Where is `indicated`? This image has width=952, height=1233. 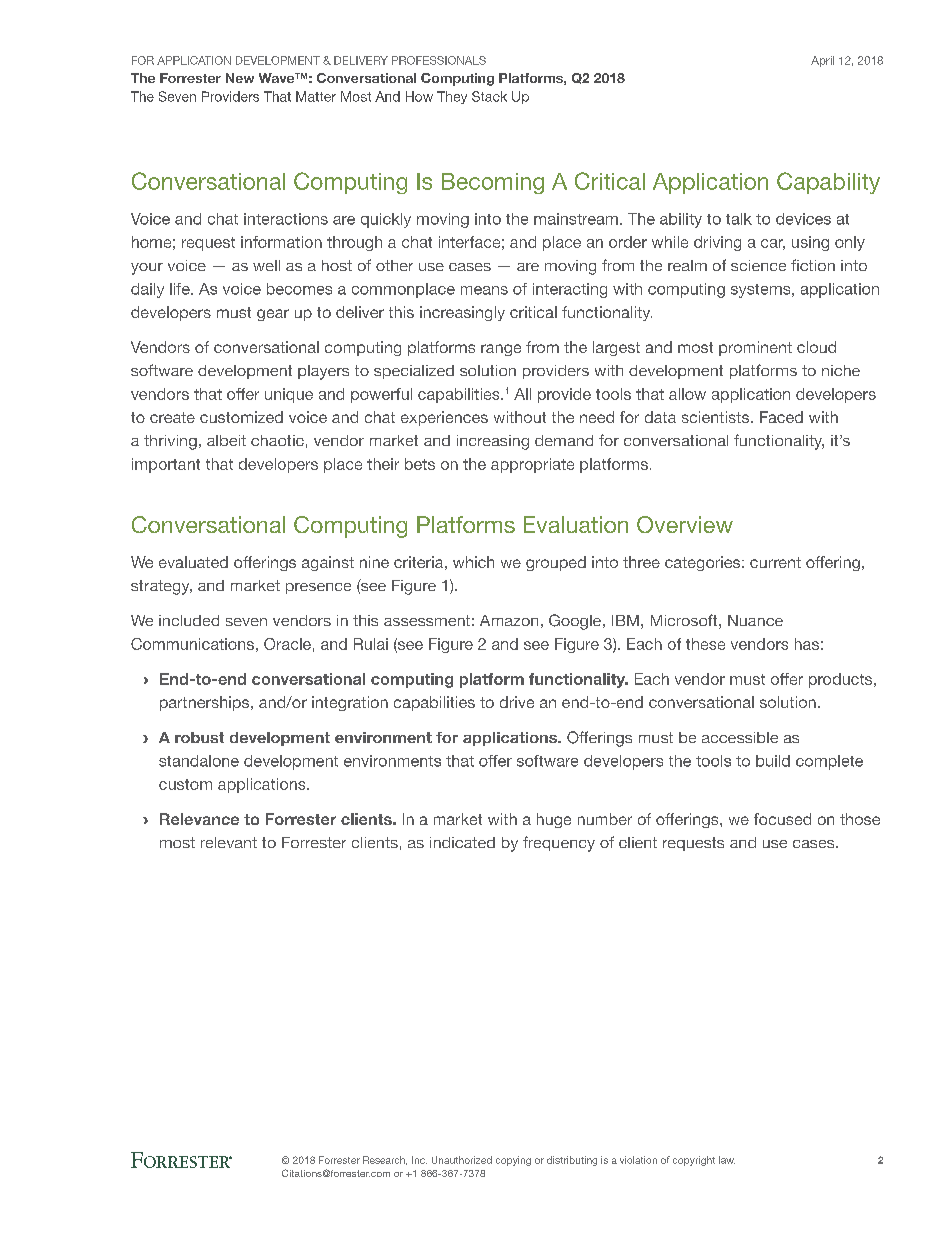 indicated is located at coordinates (462, 842).
